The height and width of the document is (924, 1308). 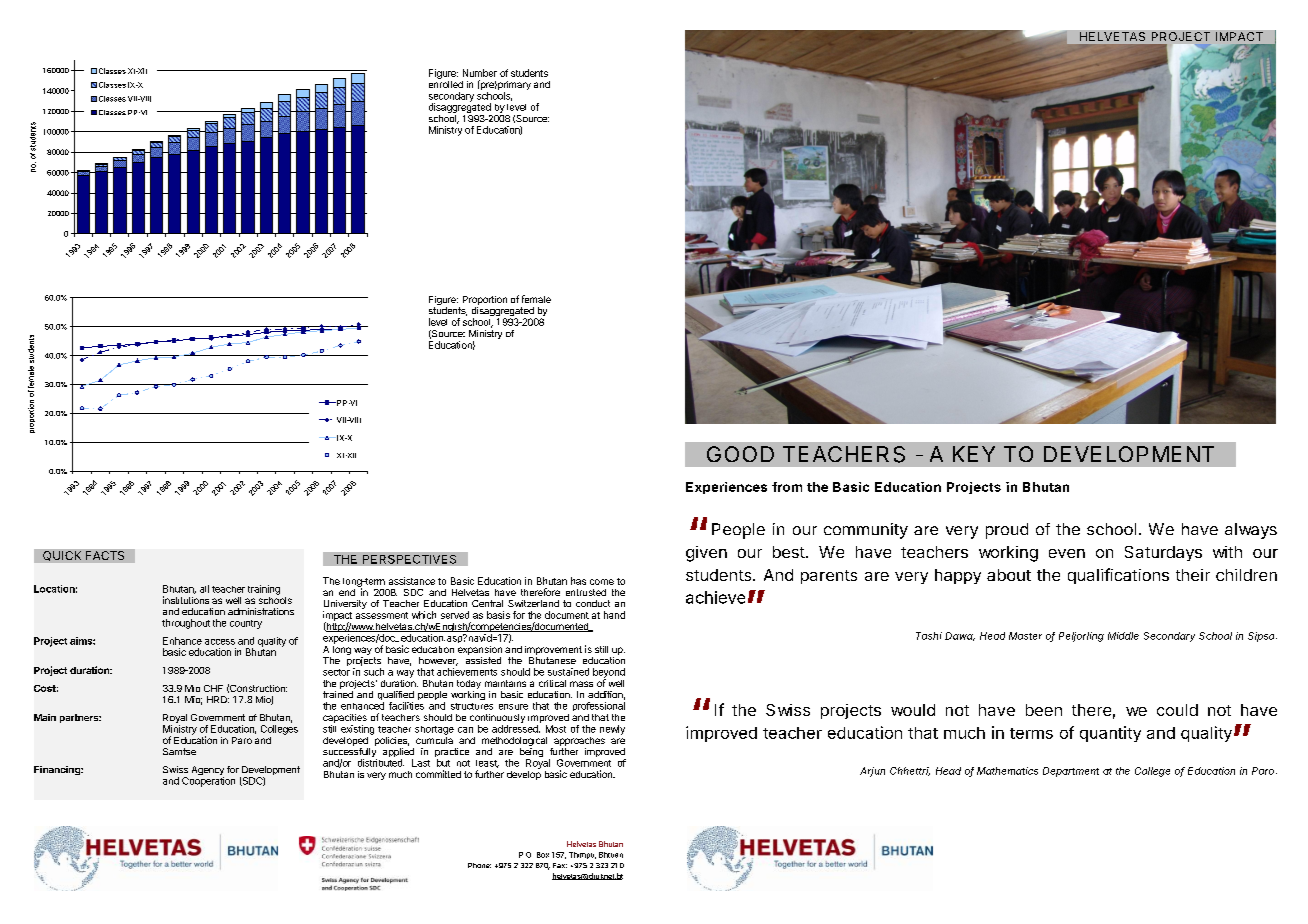 What do you see at coordinates (208, 782) in the document?
I see `Cooperation` at bounding box center [208, 782].
